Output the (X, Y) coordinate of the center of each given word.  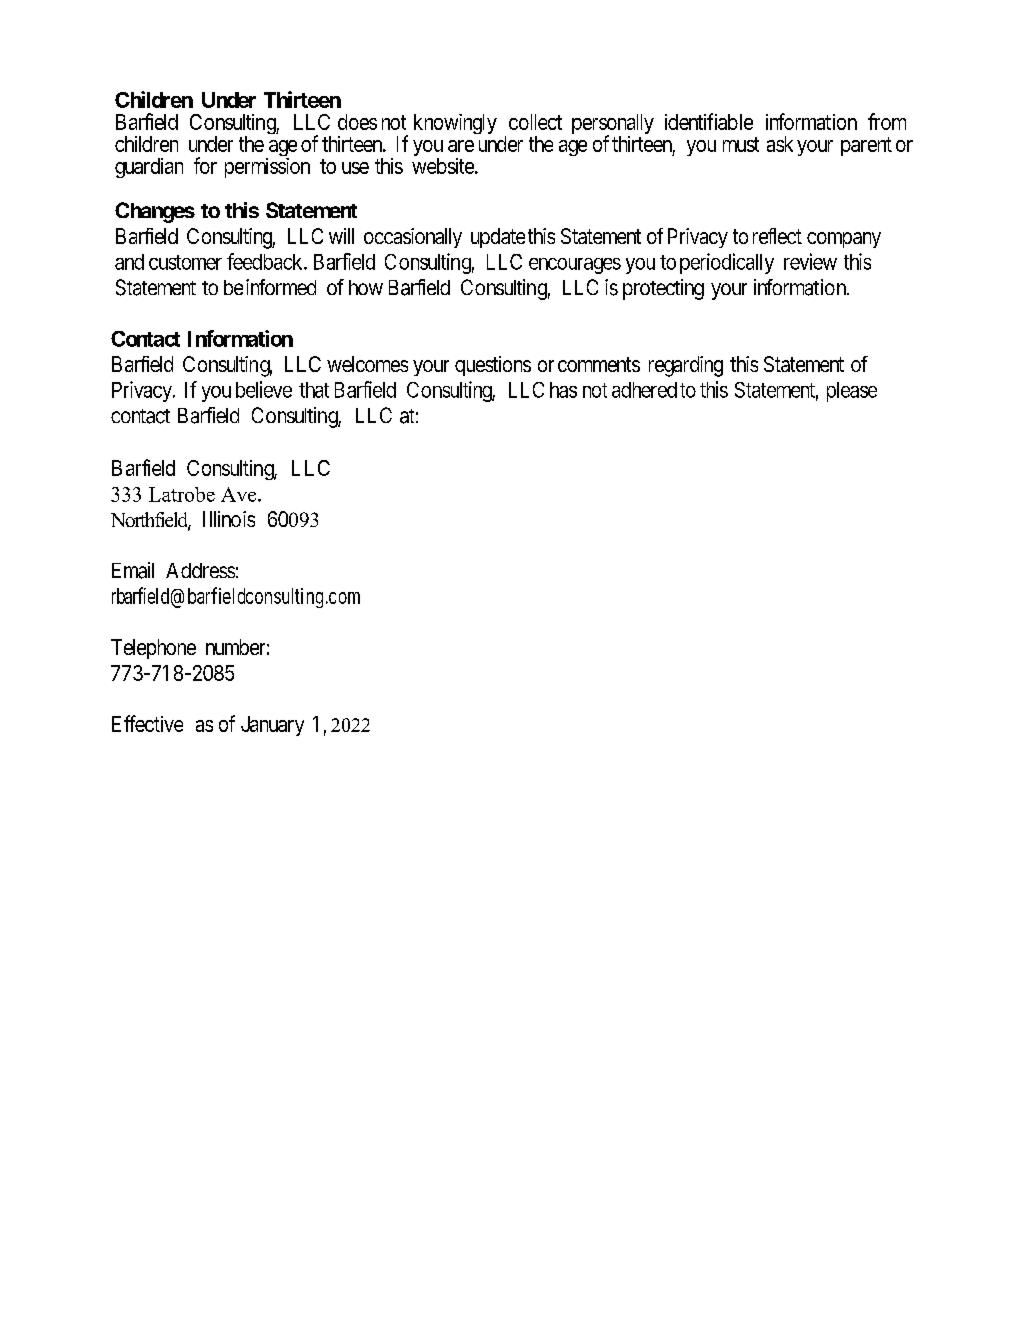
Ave (240, 494)
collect (535, 122)
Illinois (229, 519)
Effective (147, 723)
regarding (686, 366)
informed (281, 287)
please (852, 392)
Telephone (153, 649)
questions (493, 366)
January (272, 726)
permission (267, 168)
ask (780, 144)
